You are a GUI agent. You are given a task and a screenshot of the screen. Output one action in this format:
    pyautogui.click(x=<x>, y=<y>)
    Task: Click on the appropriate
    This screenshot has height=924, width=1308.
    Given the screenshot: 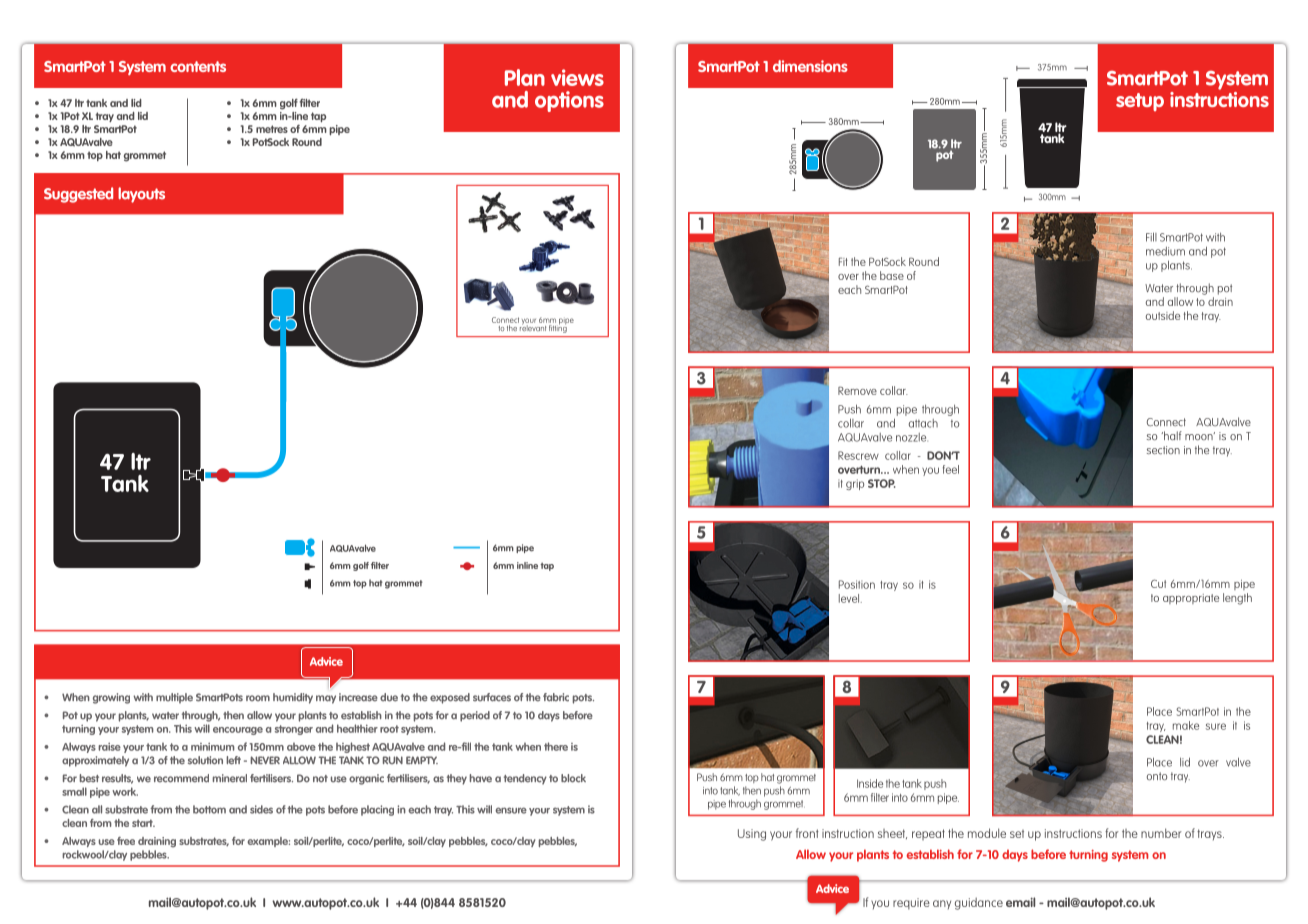 What is the action you would take?
    pyautogui.click(x=1191, y=599)
